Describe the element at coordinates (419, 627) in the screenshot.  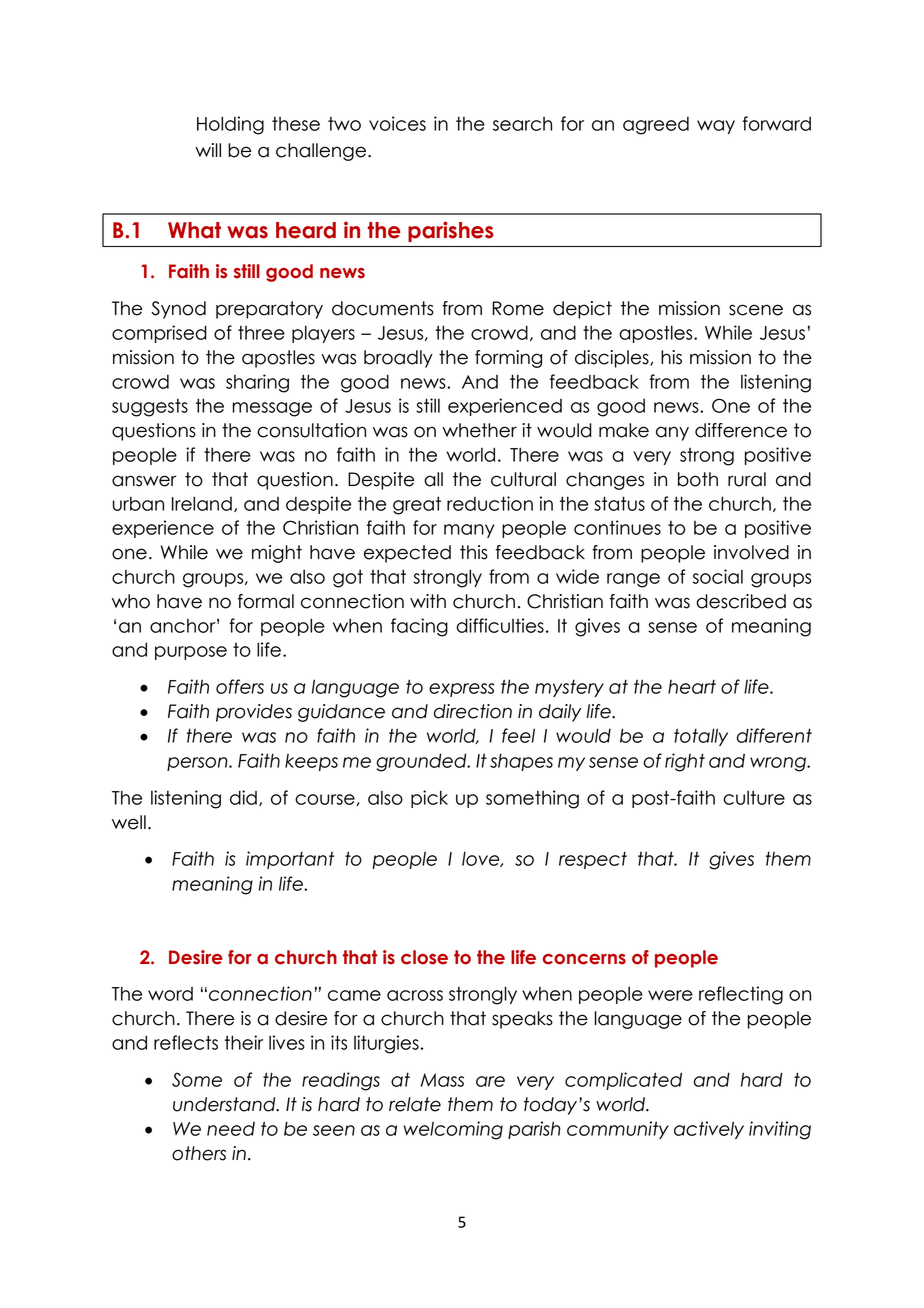
I see `facing` at that location.
